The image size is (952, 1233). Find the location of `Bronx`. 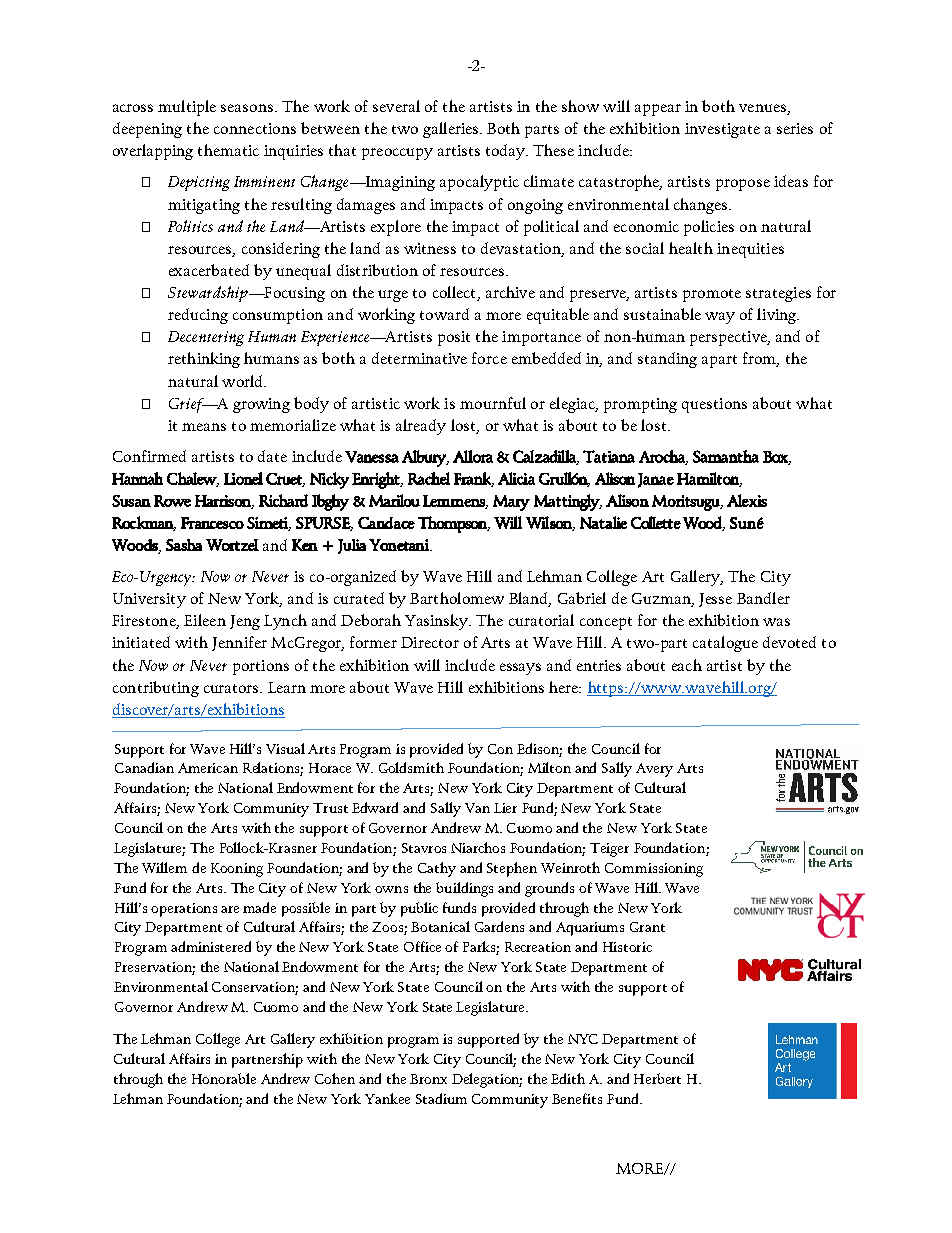

Bronx is located at coordinates (428, 1079).
